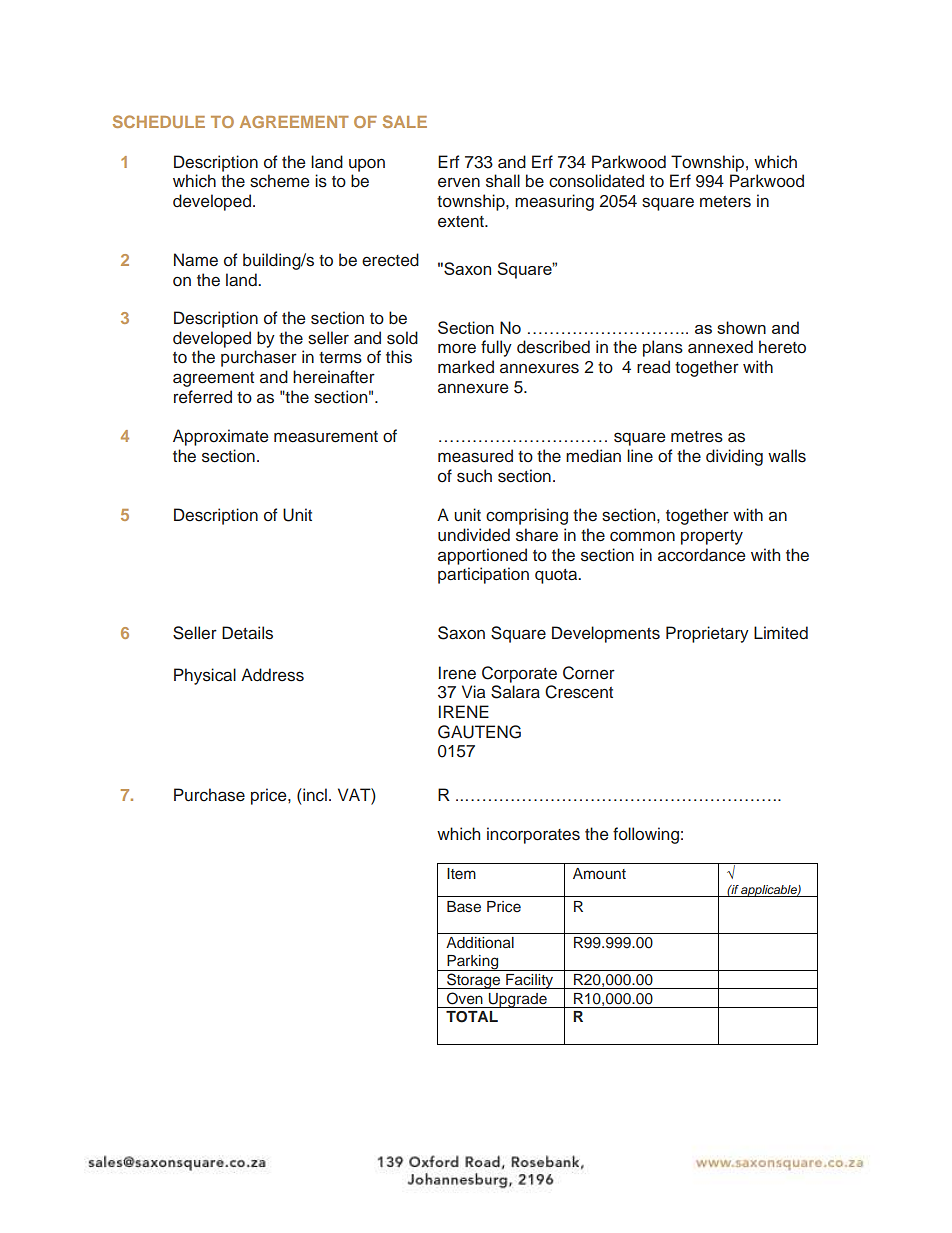  Describe the element at coordinates (702, 555) in the screenshot. I see `accordance` at that location.
